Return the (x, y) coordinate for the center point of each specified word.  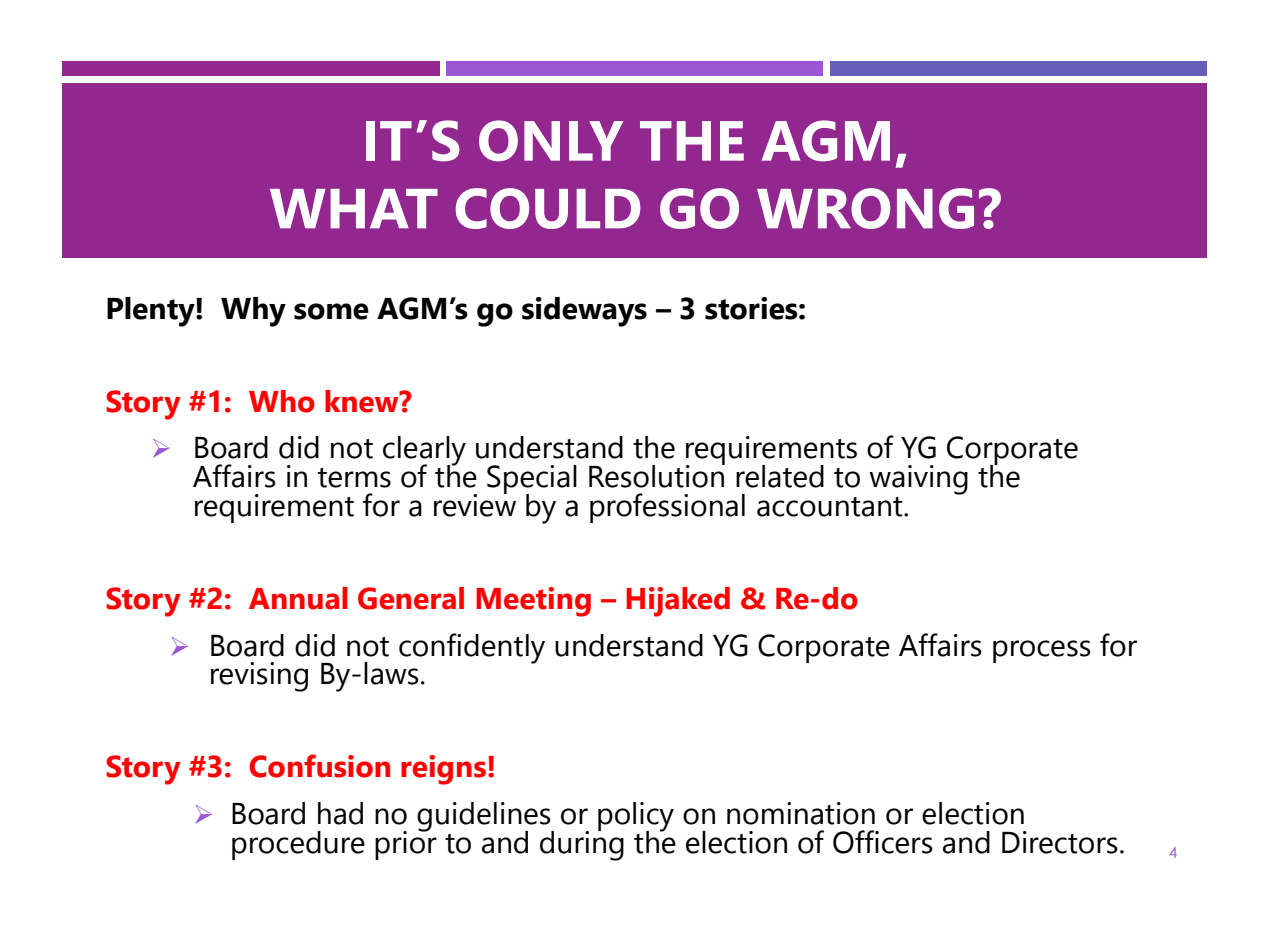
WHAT (354, 209)
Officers (883, 842)
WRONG (865, 208)
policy (636, 817)
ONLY (551, 141)
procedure (298, 845)
